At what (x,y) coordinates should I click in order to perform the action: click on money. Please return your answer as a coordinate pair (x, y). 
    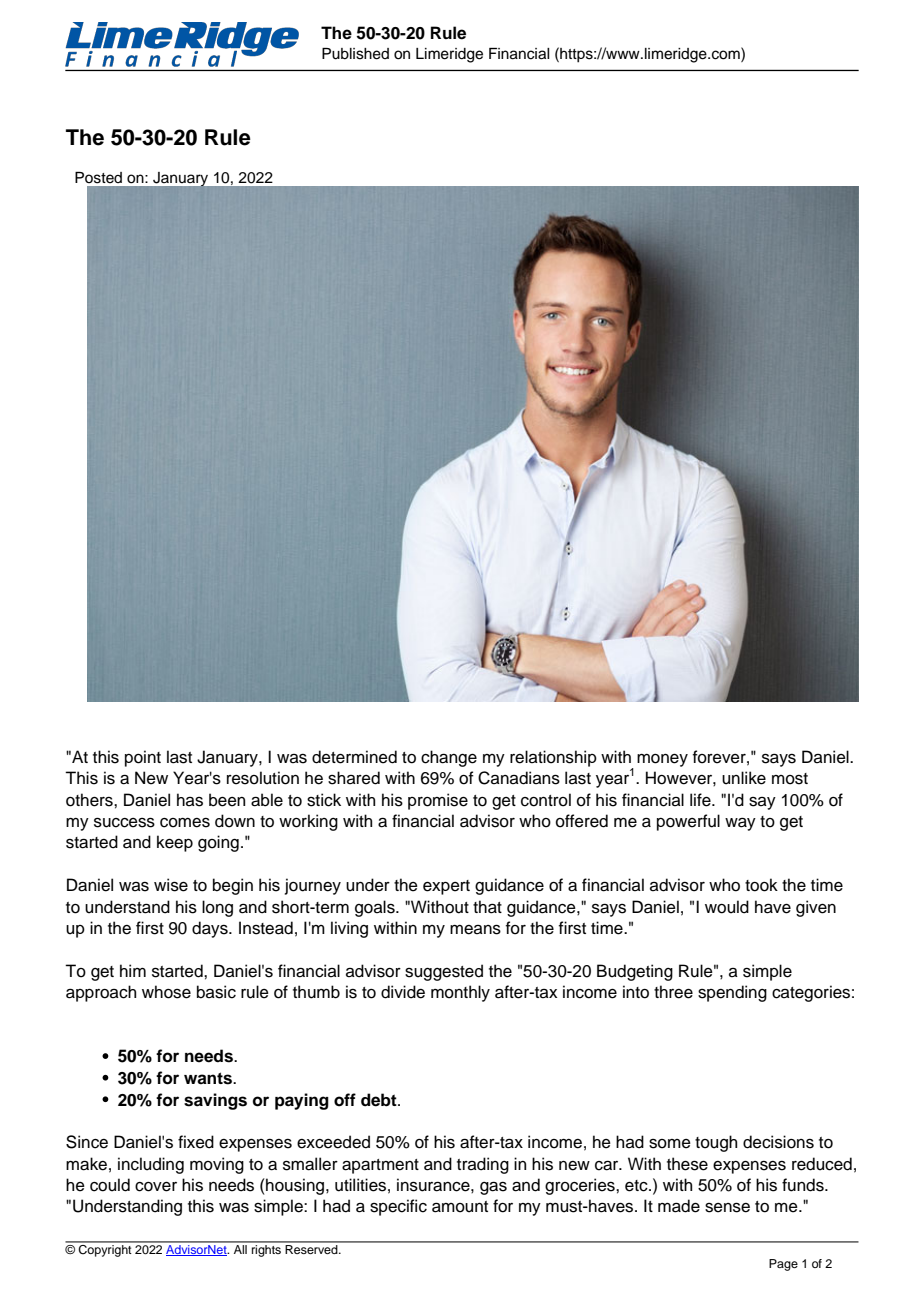
    Looking at the image, I should click on (662, 760).
